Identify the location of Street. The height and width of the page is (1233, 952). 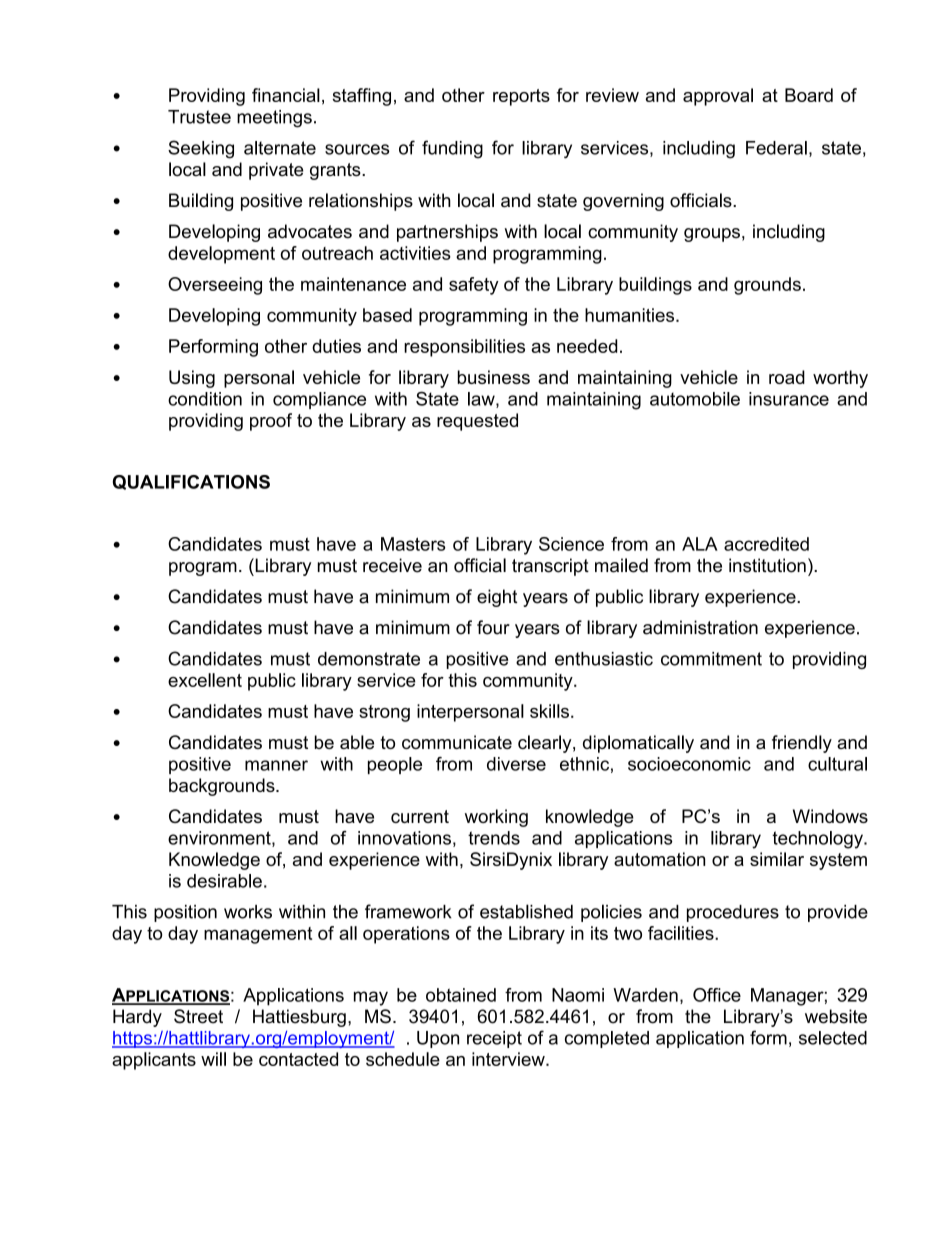
(198, 1016).
